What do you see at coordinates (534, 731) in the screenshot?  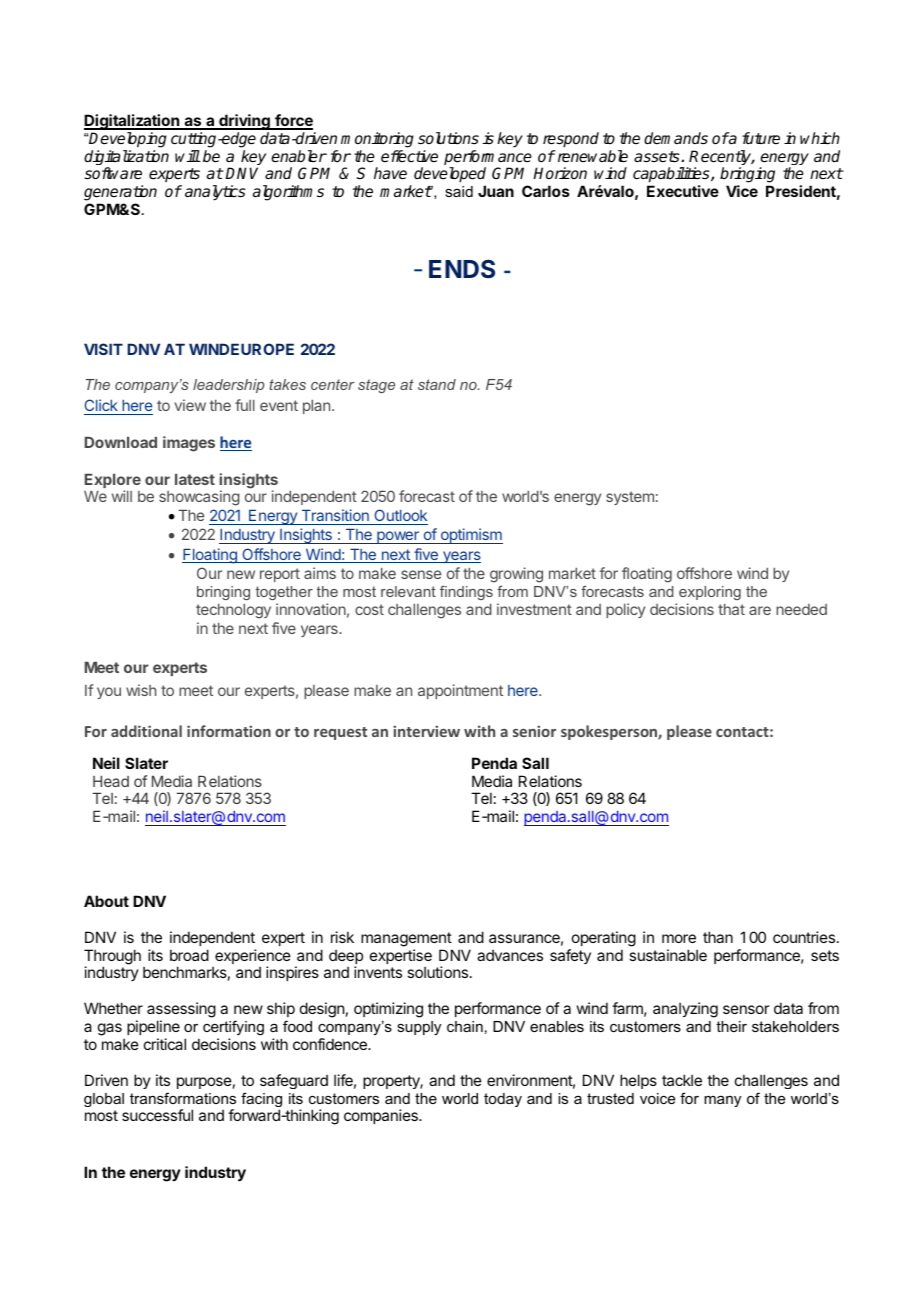 I see `senior` at bounding box center [534, 731].
